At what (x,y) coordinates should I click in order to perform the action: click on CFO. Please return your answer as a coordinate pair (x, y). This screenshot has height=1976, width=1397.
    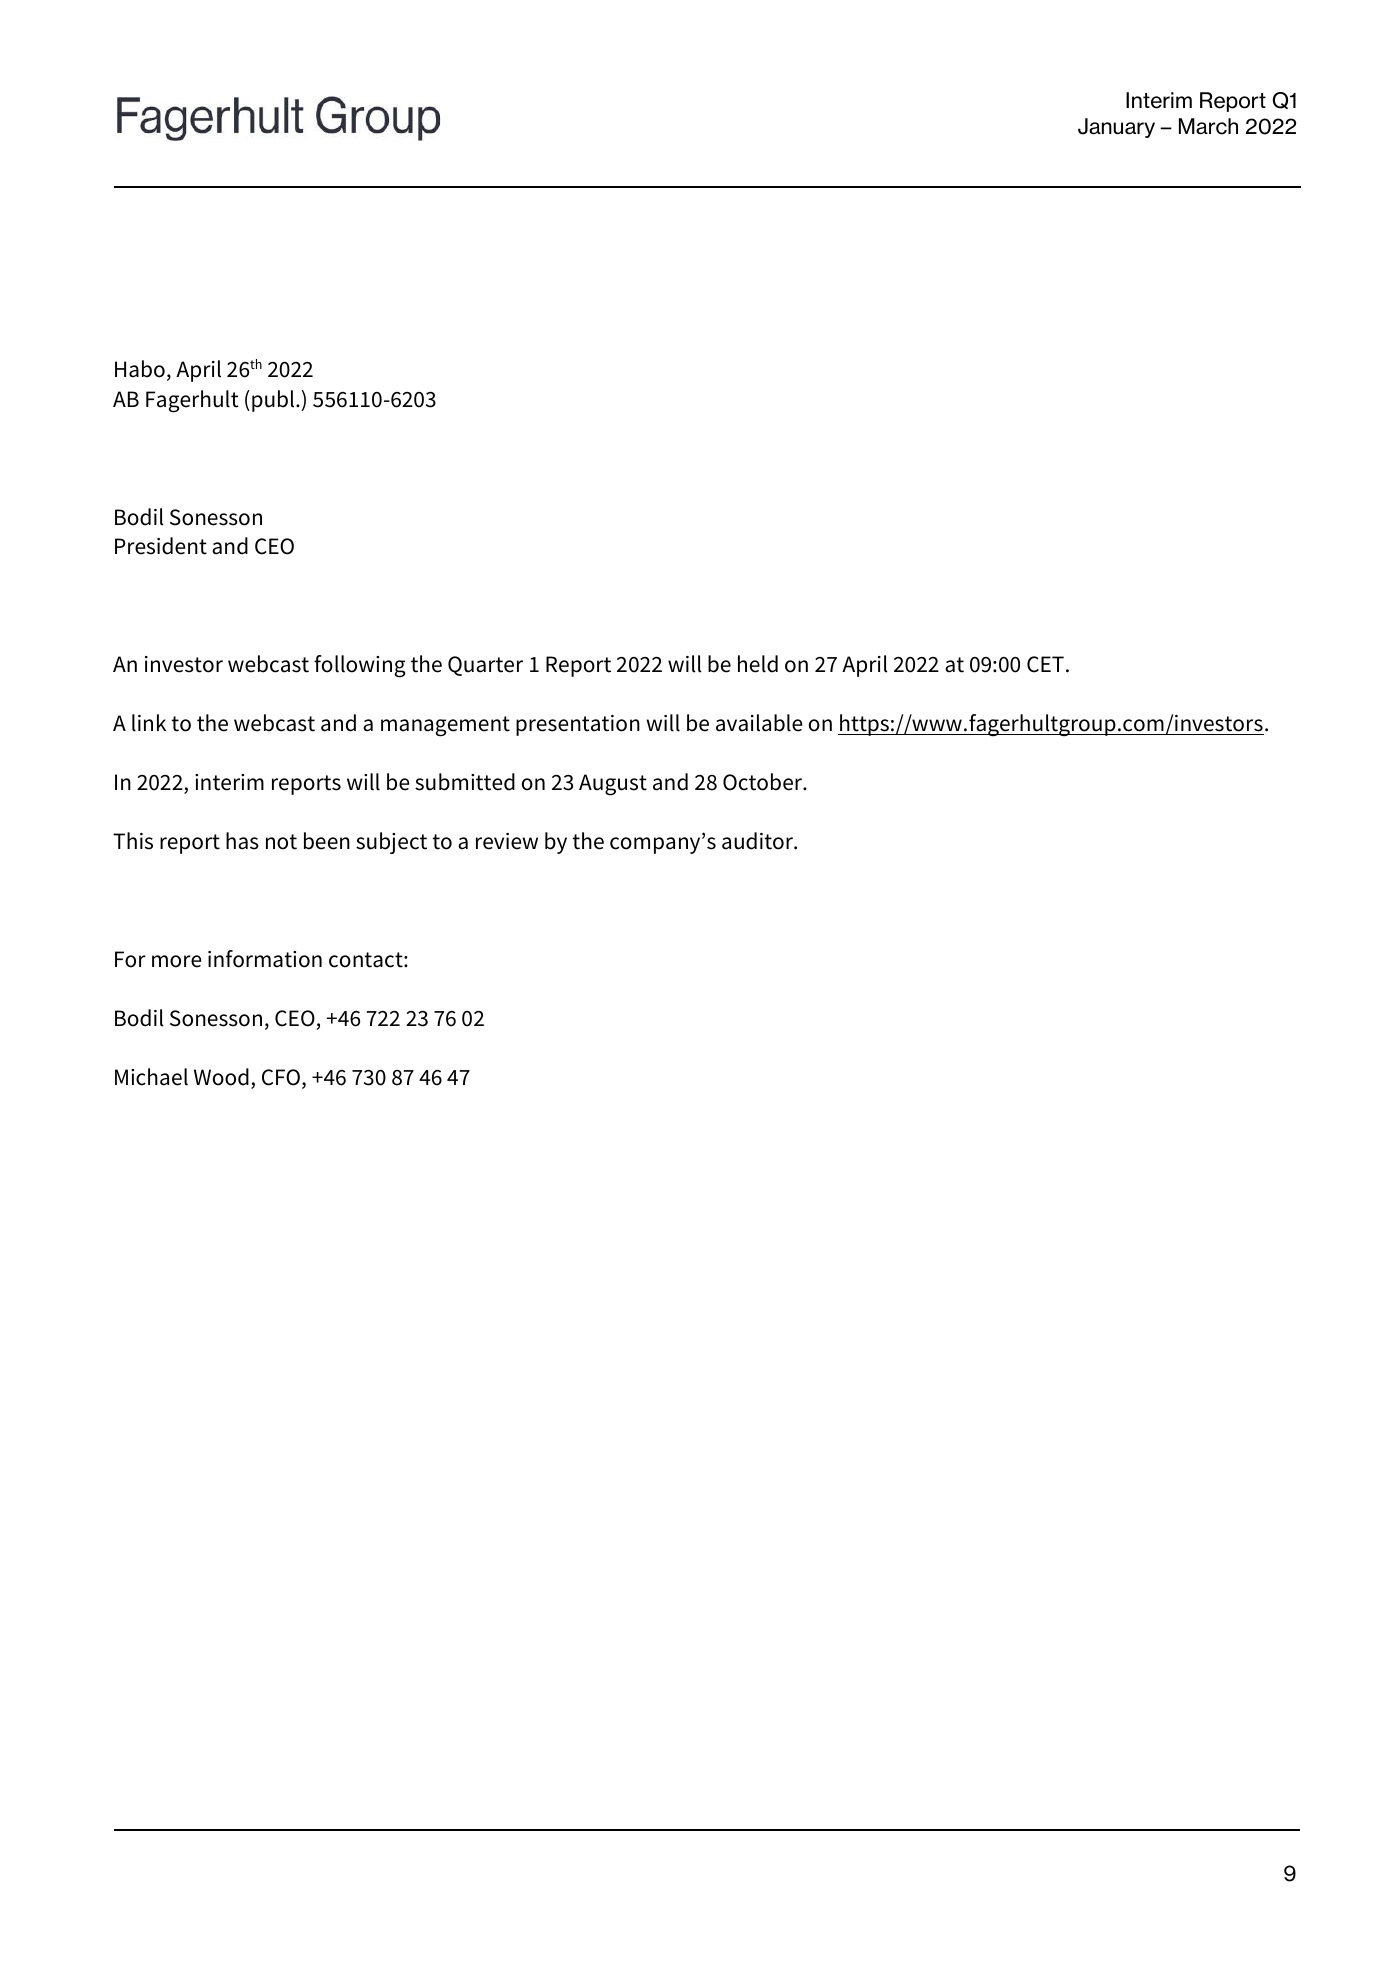
    Looking at the image, I should click on (281, 1077).
